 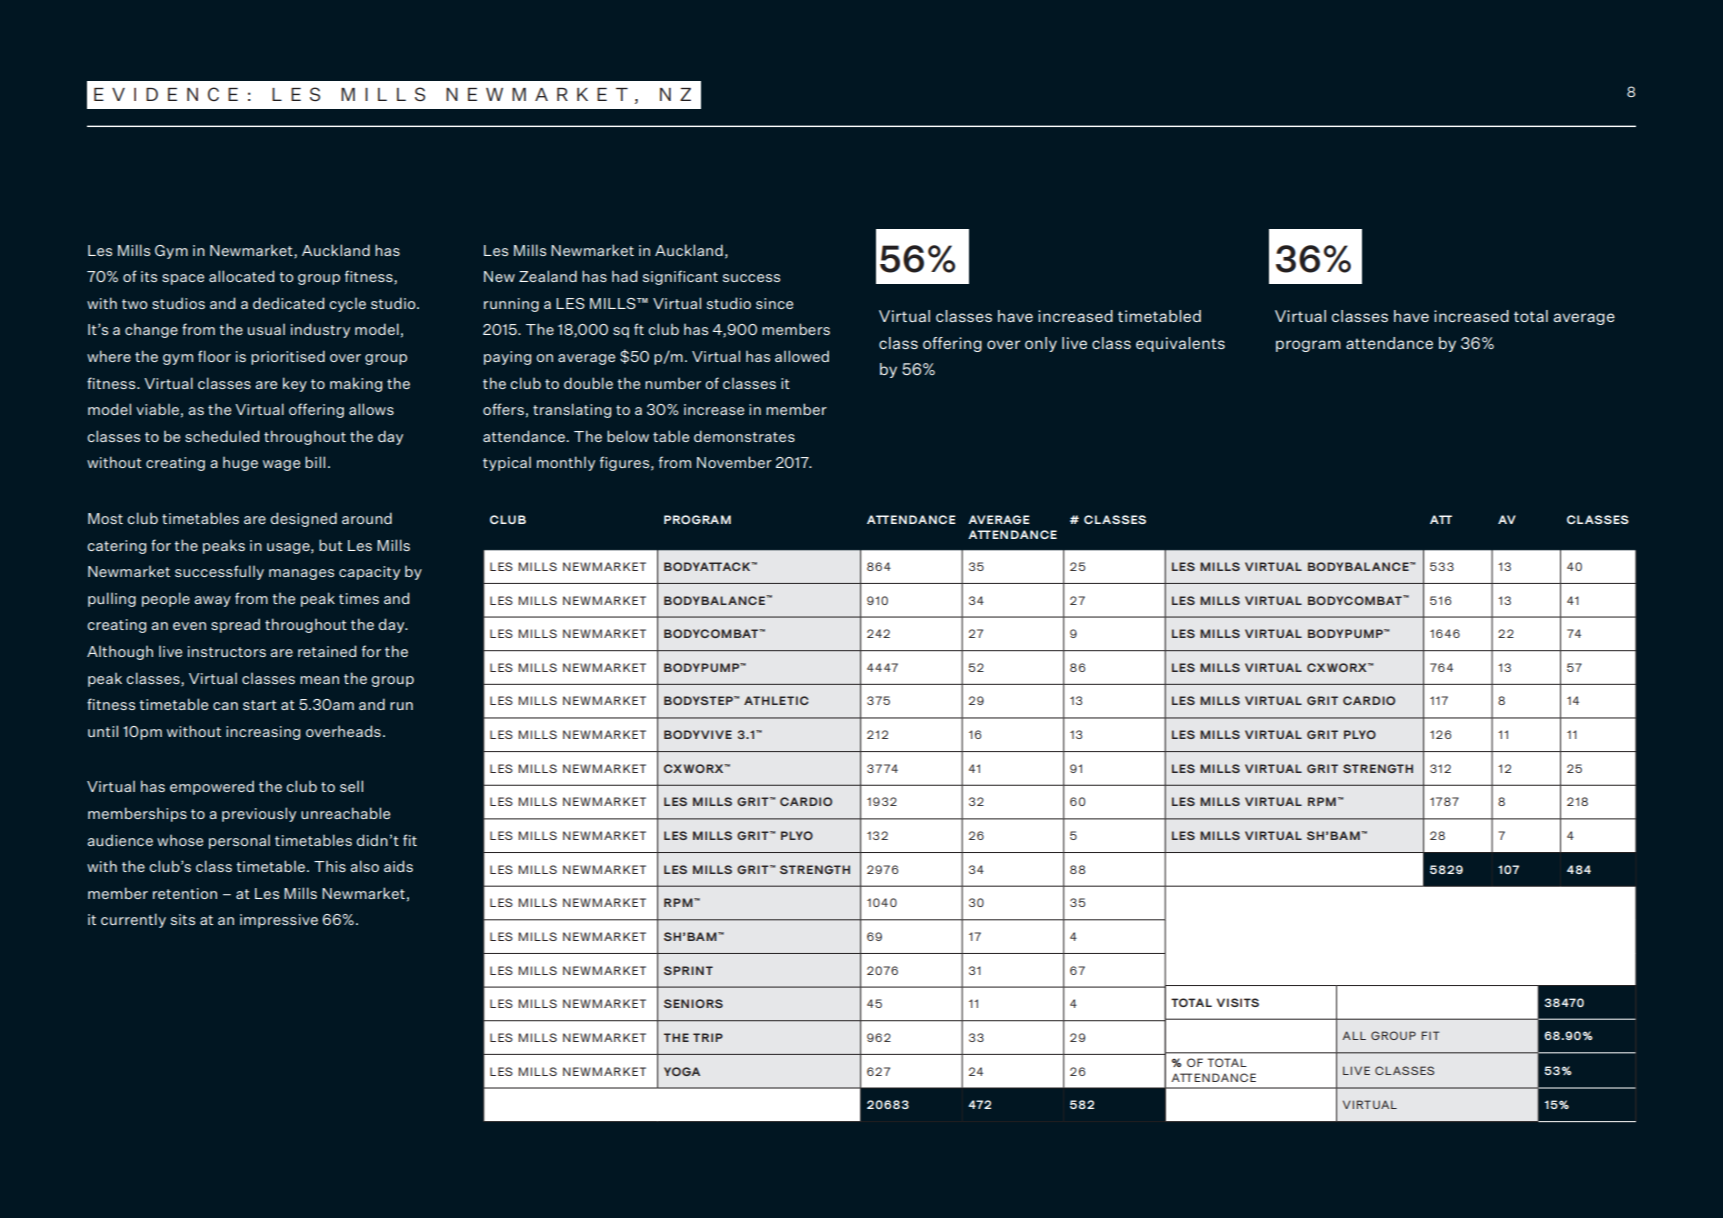 I want to click on had, so click(x=624, y=276).
